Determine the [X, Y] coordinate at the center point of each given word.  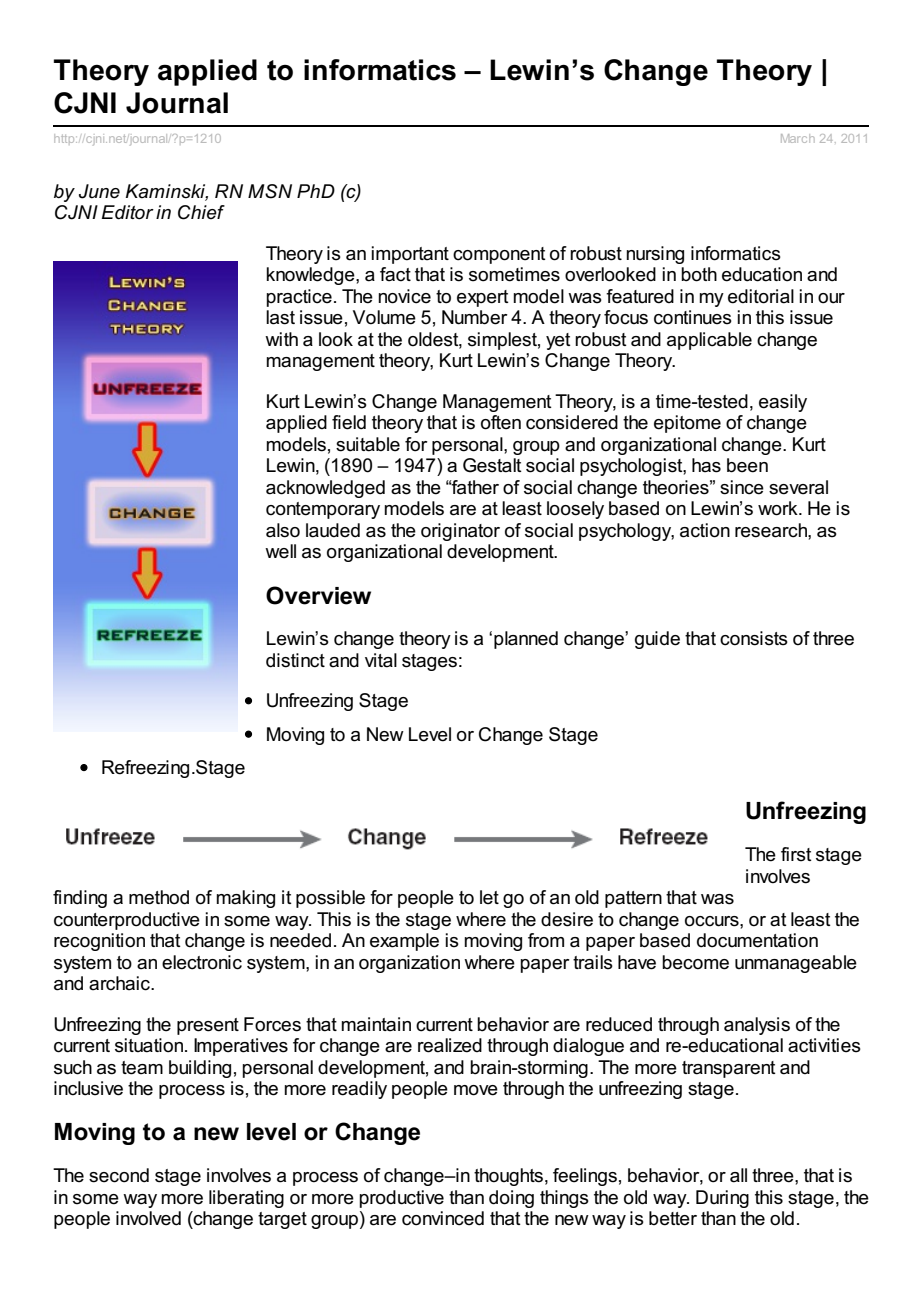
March [798, 138]
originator [460, 532]
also [283, 530]
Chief [201, 212]
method [159, 897]
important [410, 255]
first [796, 854]
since [742, 487]
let [489, 897]
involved [148, 1218]
